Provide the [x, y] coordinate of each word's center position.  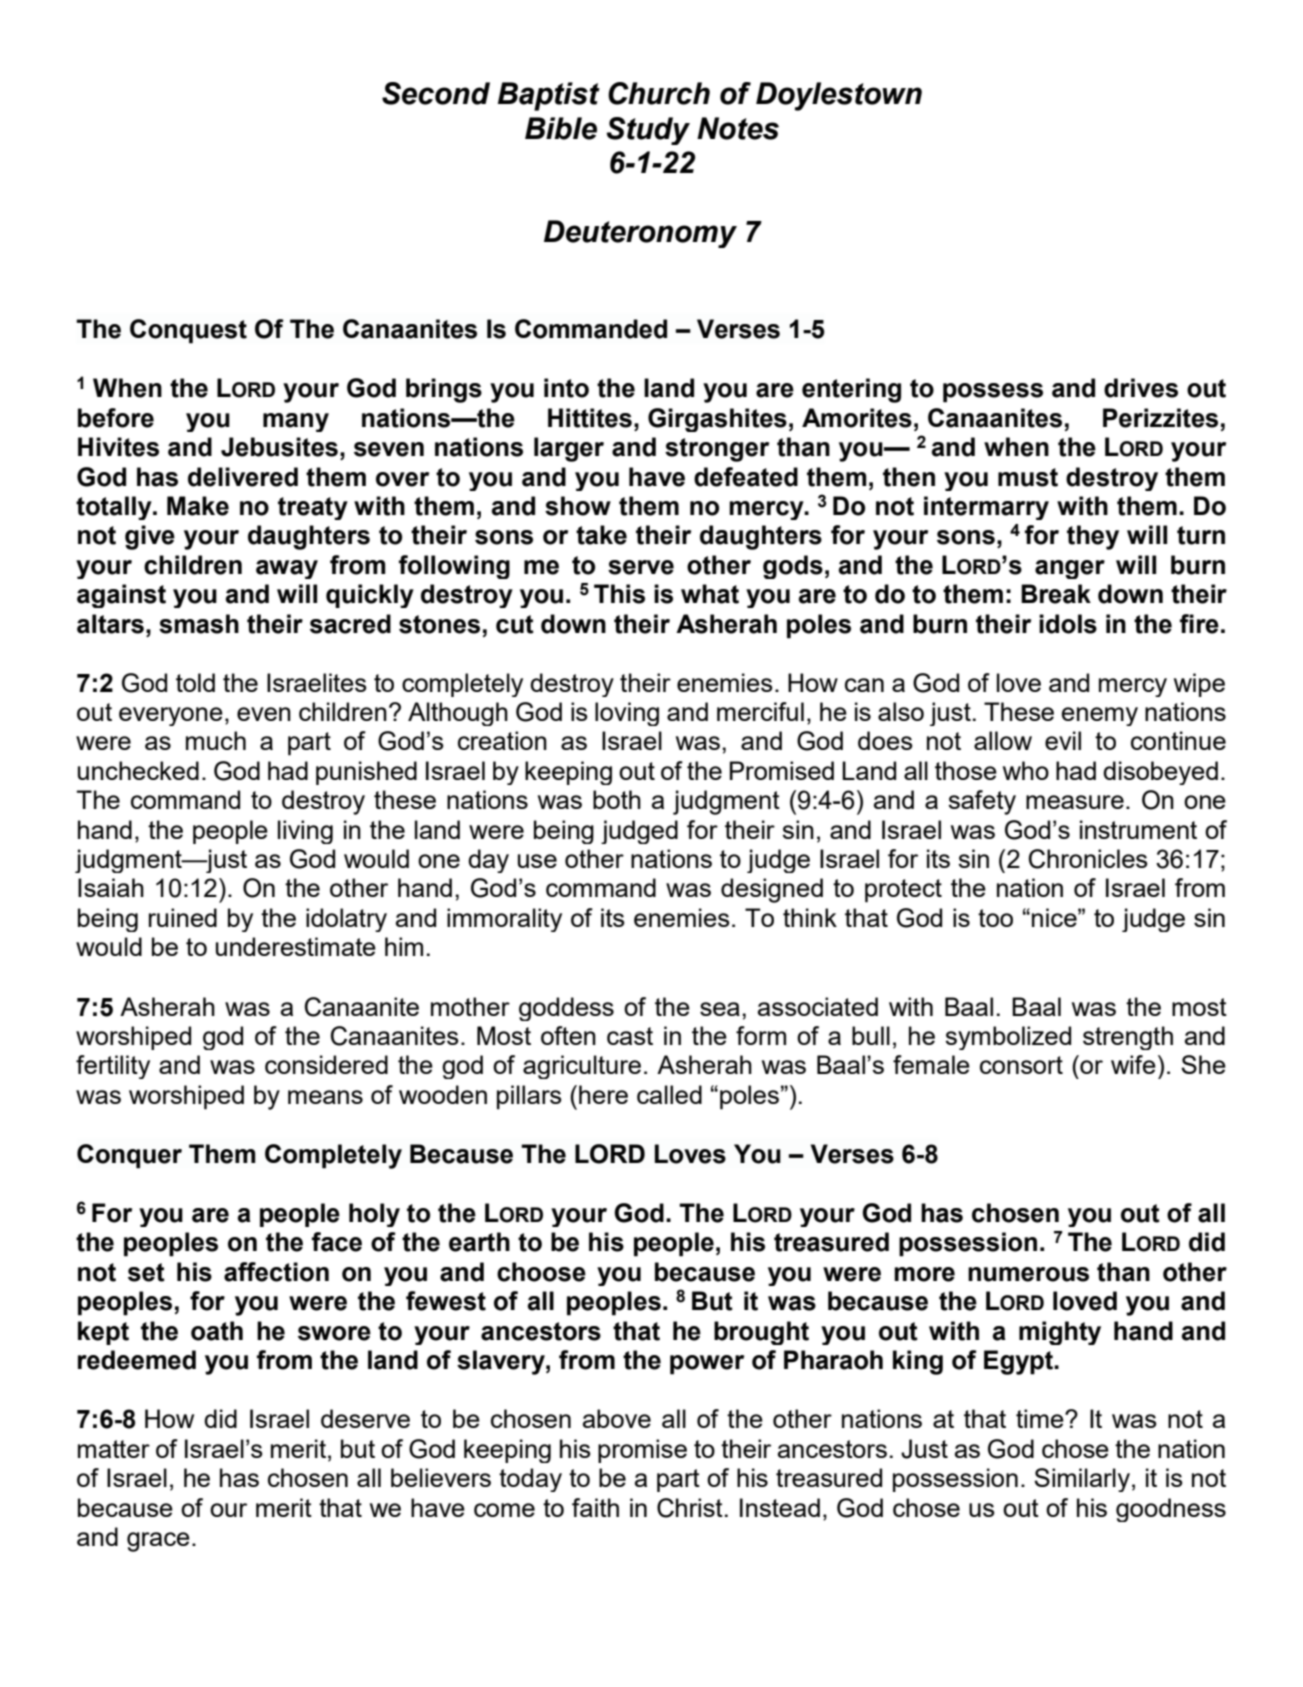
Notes [738, 128]
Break [1056, 594]
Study [648, 131]
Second [436, 93]
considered [326, 1064]
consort [1021, 1065]
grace [158, 1542]
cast [630, 1036]
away [287, 569]
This [619, 594]
